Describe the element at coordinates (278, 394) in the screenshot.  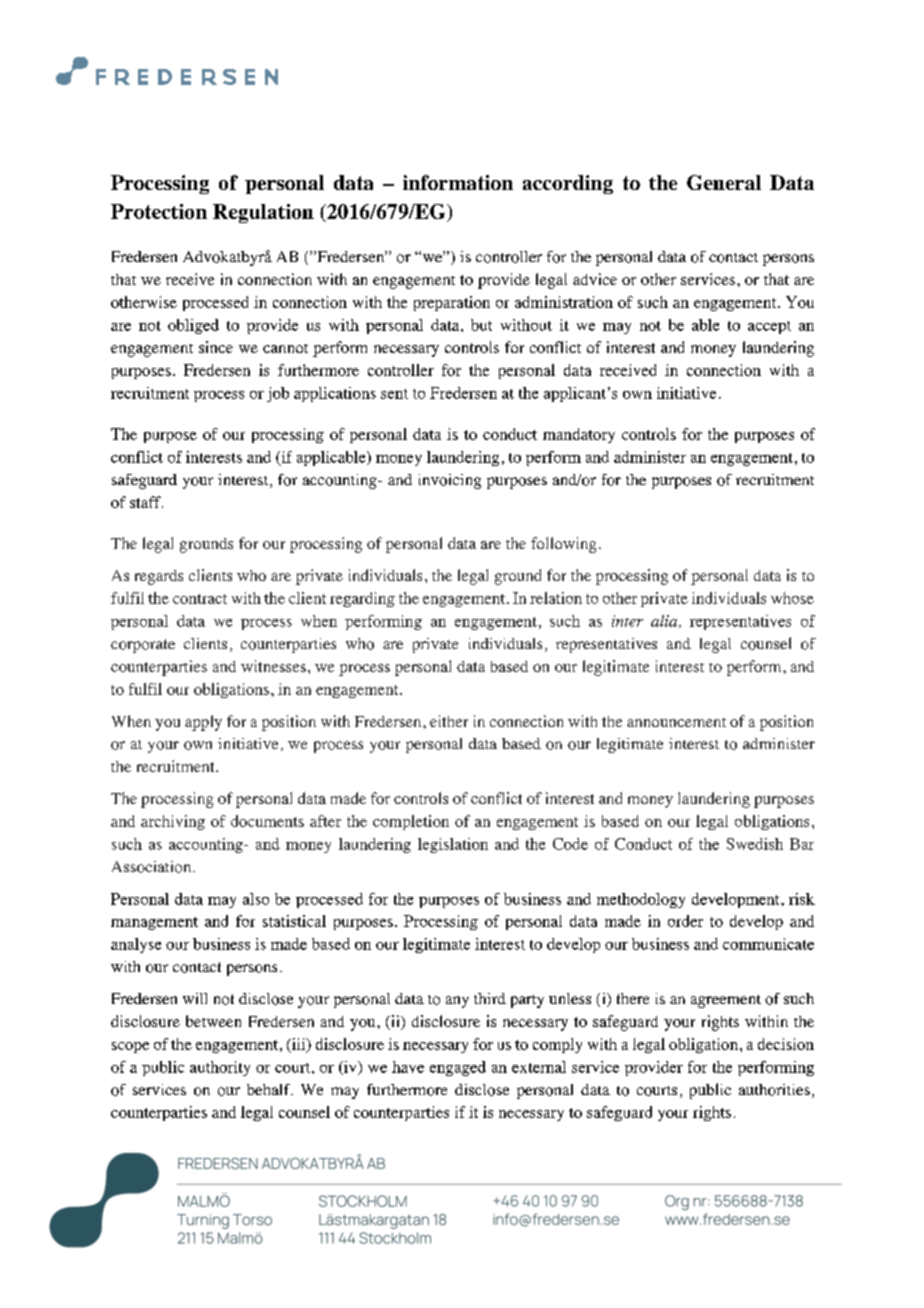
I see `job` at that location.
